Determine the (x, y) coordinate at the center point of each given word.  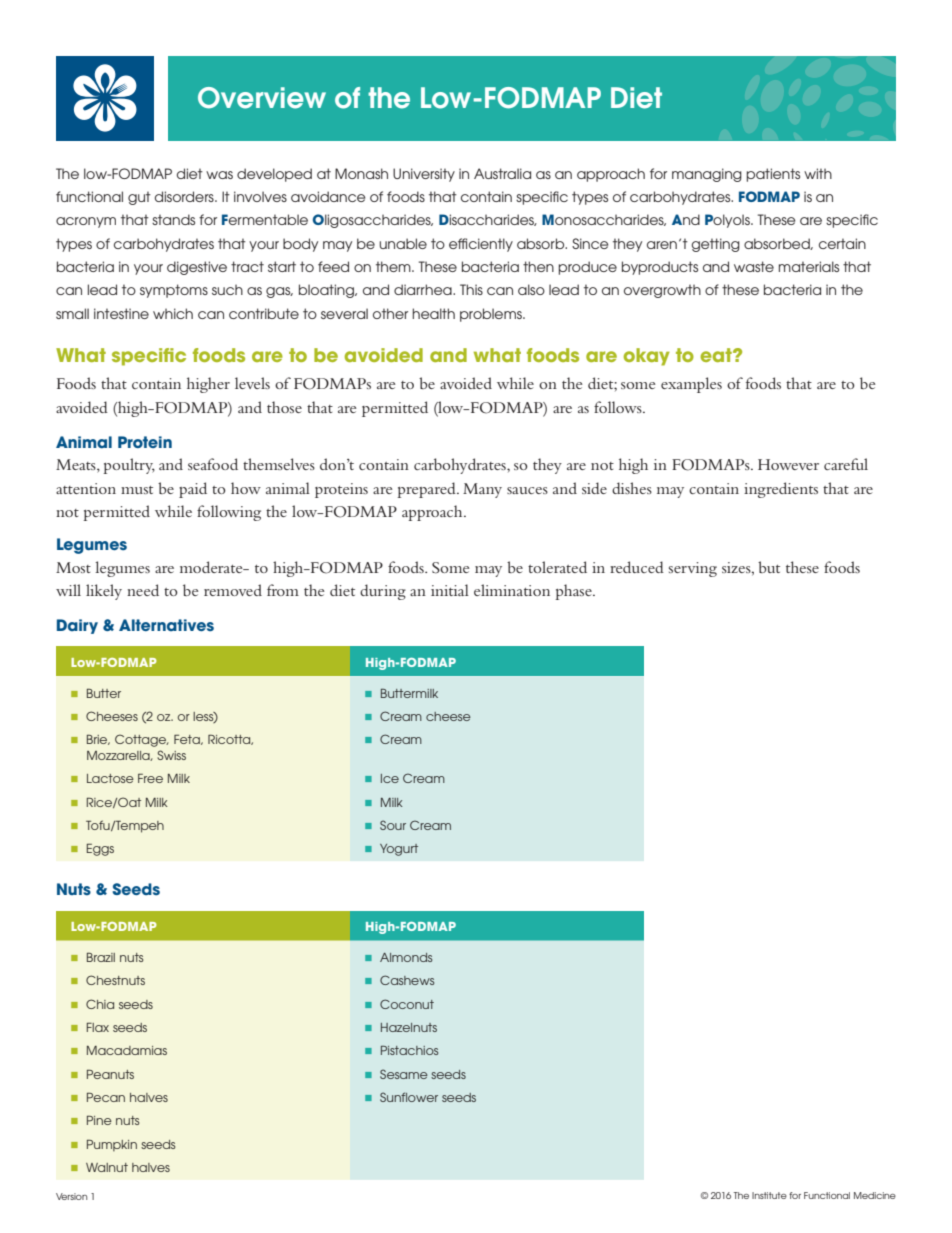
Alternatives (166, 625)
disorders (185, 196)
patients (773, 175)
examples (691, 385)
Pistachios (409, 1050)
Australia (502, 173)
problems (492, 315)
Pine (99, 1120)
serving (693, 569)
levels (252, 383)
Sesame (404, 1074)
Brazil (101, 957)
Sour (393, 825)
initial (450, 590)
